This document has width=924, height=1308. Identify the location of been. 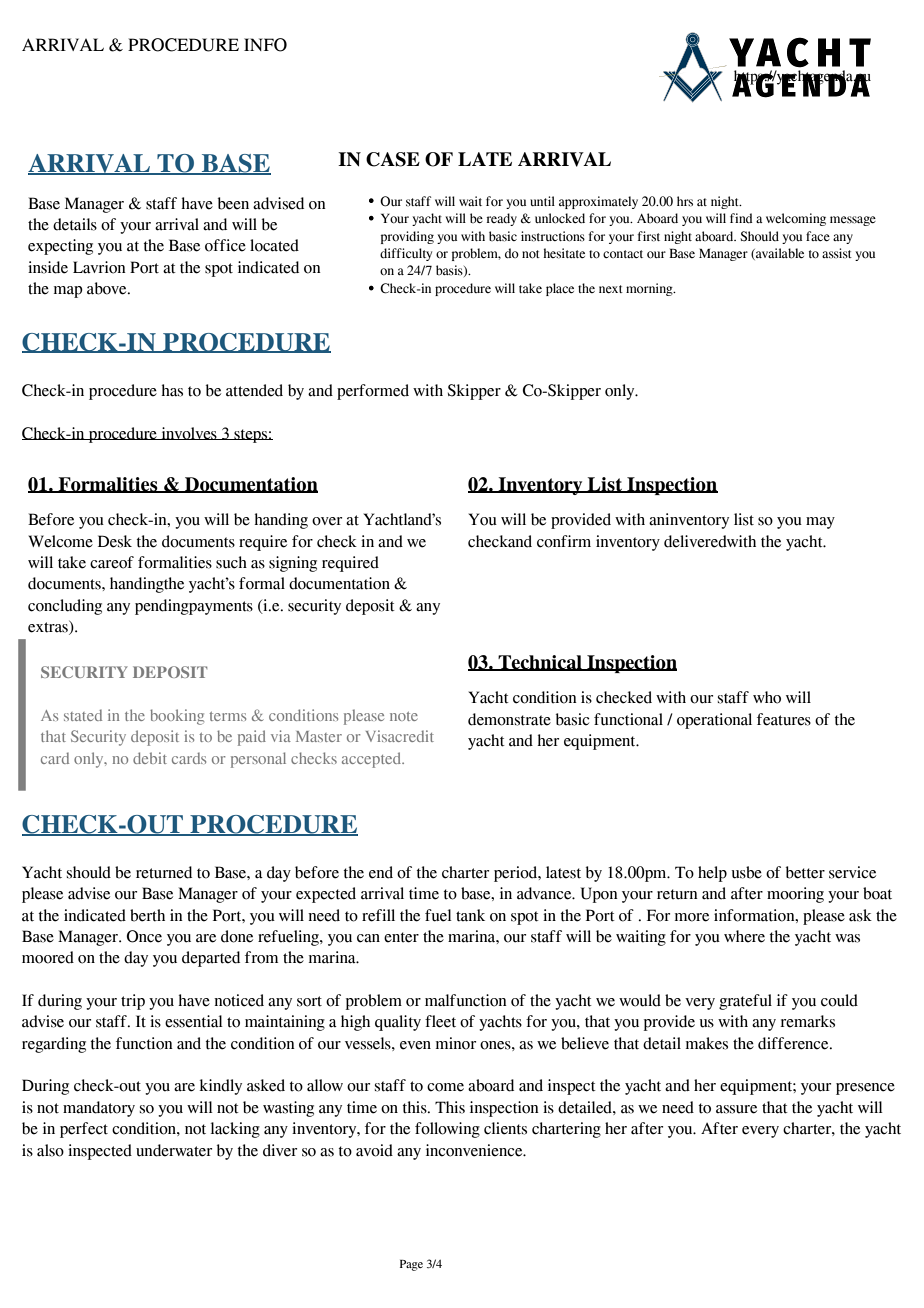
(233, 203).
